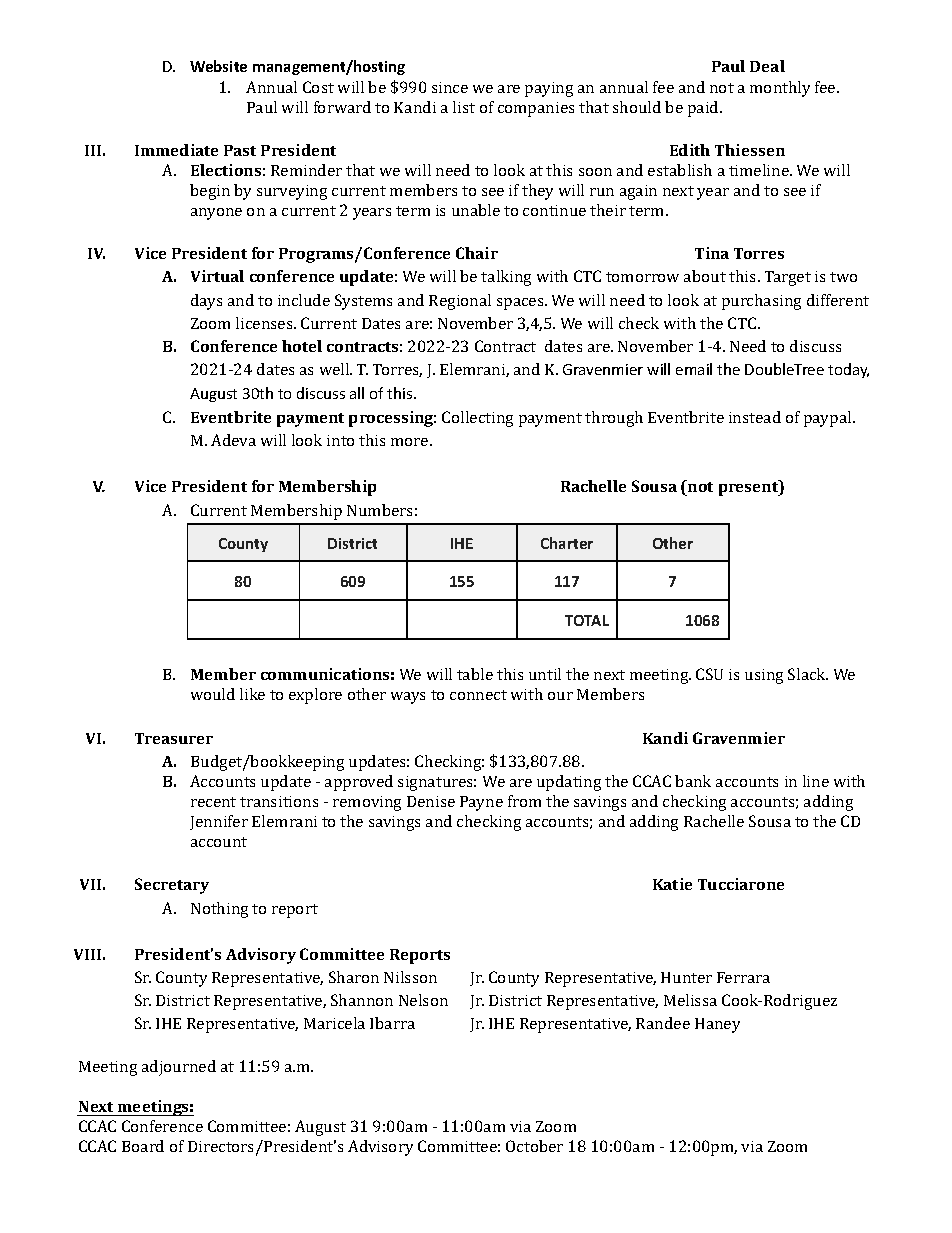 This image has height=1233, width=952. What do you see at coordinates (218, 66) in the image?
I see `Website` at bounding box center [218, 66].
